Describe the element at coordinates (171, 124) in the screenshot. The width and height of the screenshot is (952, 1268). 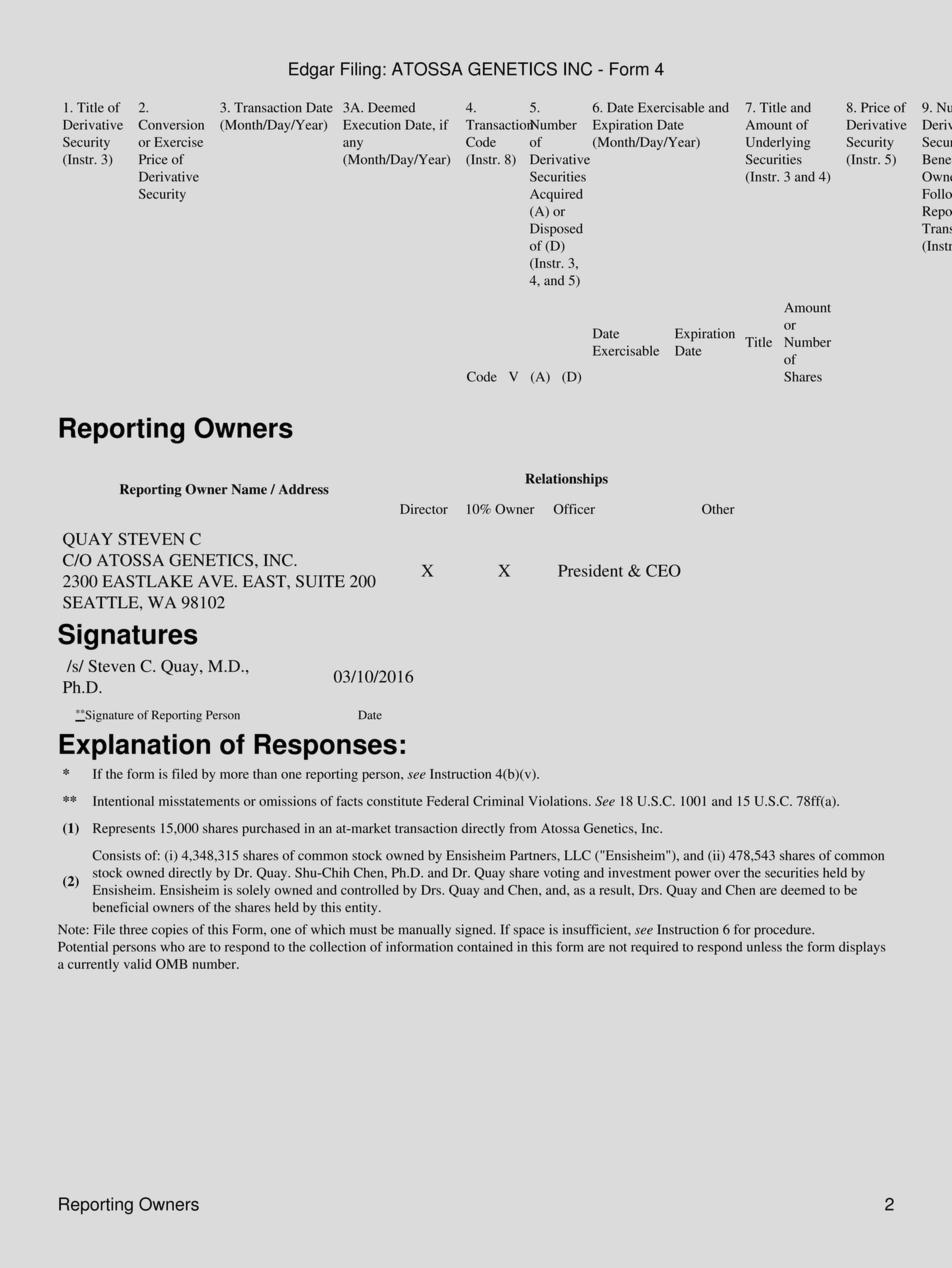
I see `Conversion` at that location.
